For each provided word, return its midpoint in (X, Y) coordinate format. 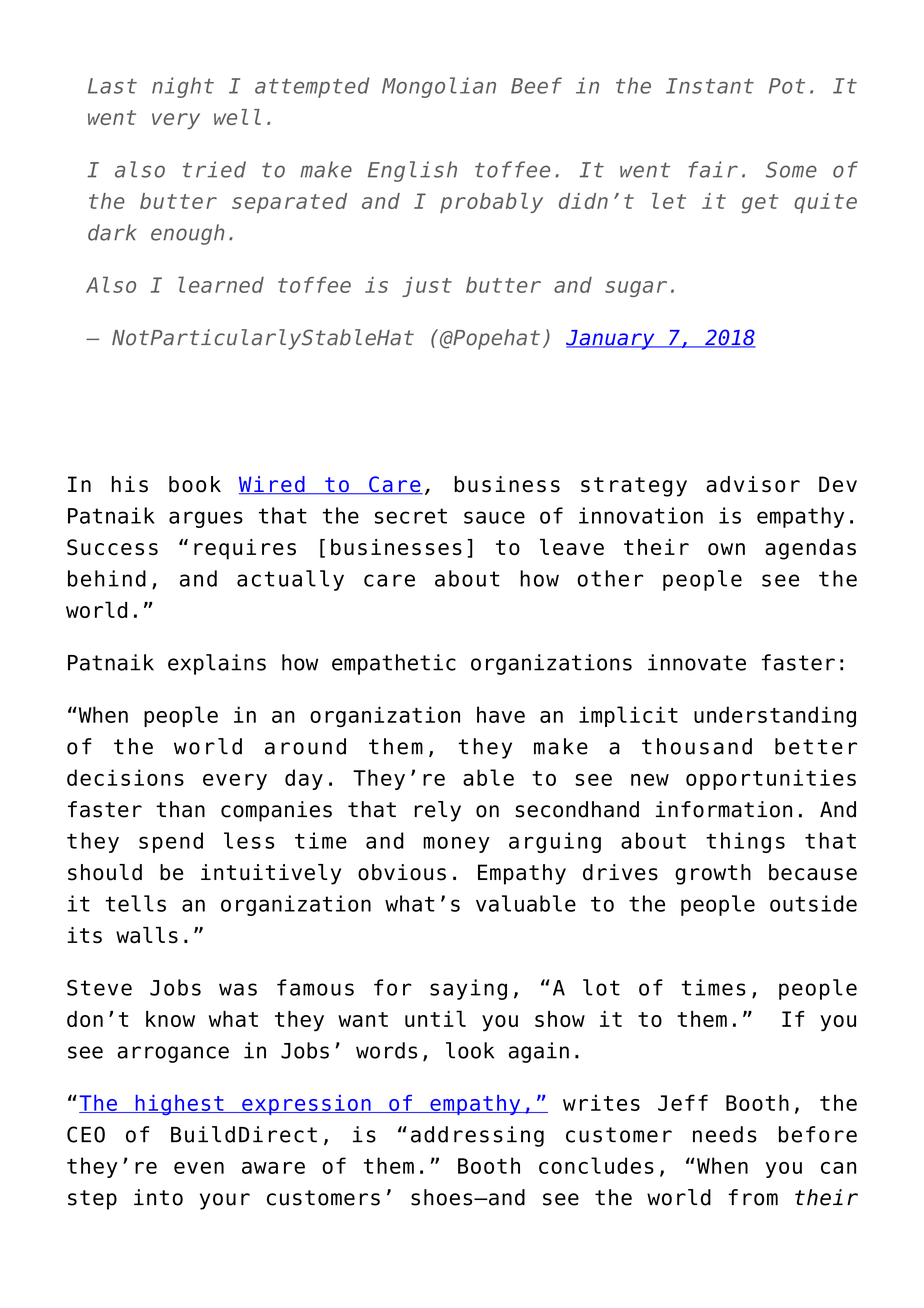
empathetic (394, 664)
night (183, 87)
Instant (710, 86)
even (199, 1168)
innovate (697, 662)
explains (217, 664)
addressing (477, 1136)
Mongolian (439, 87)
